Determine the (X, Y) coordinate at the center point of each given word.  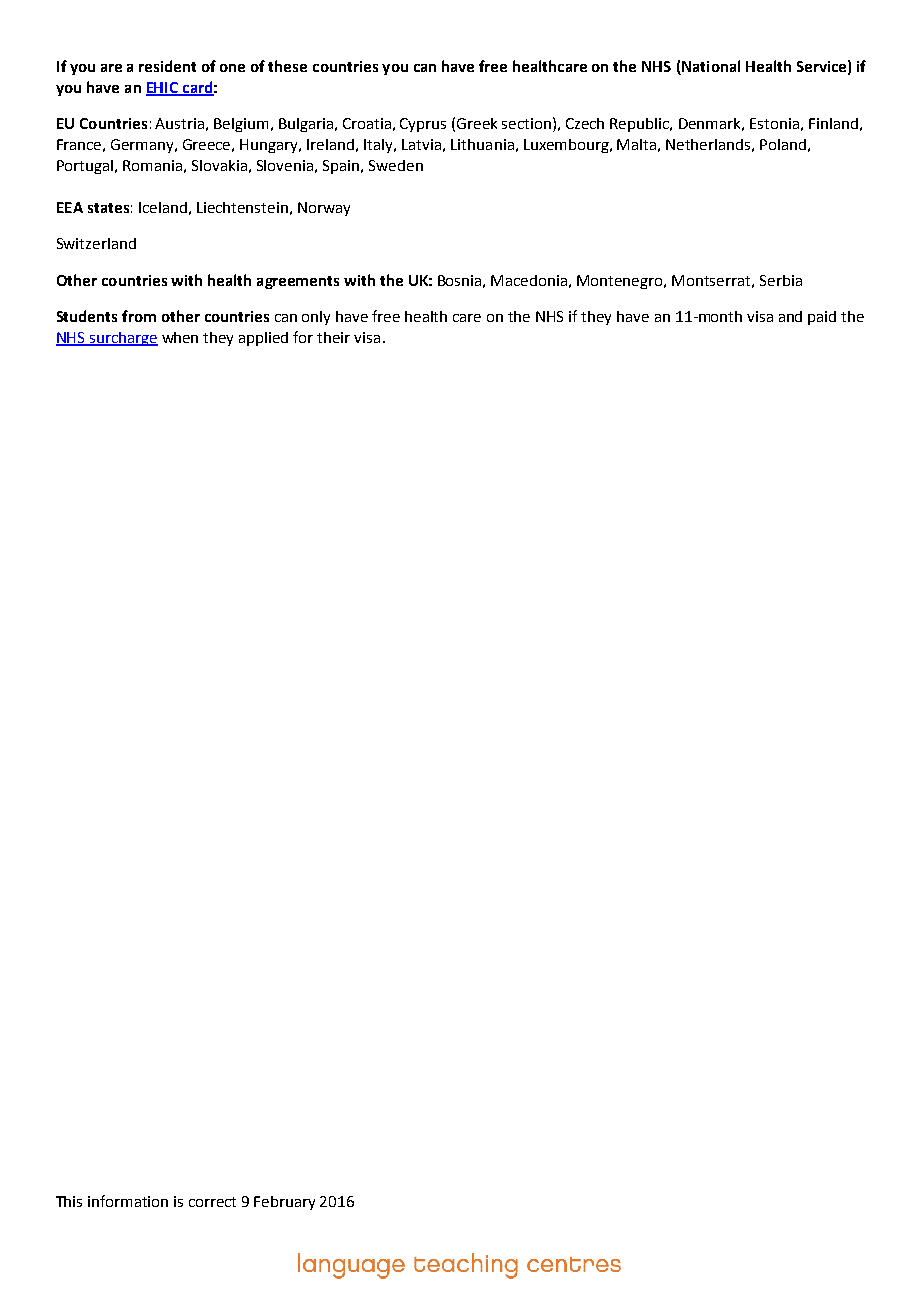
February (284, 1203)
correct (212, 1202)
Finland (833, 123)
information (128, 1201)
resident (167, 66)
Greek (477, 123)
